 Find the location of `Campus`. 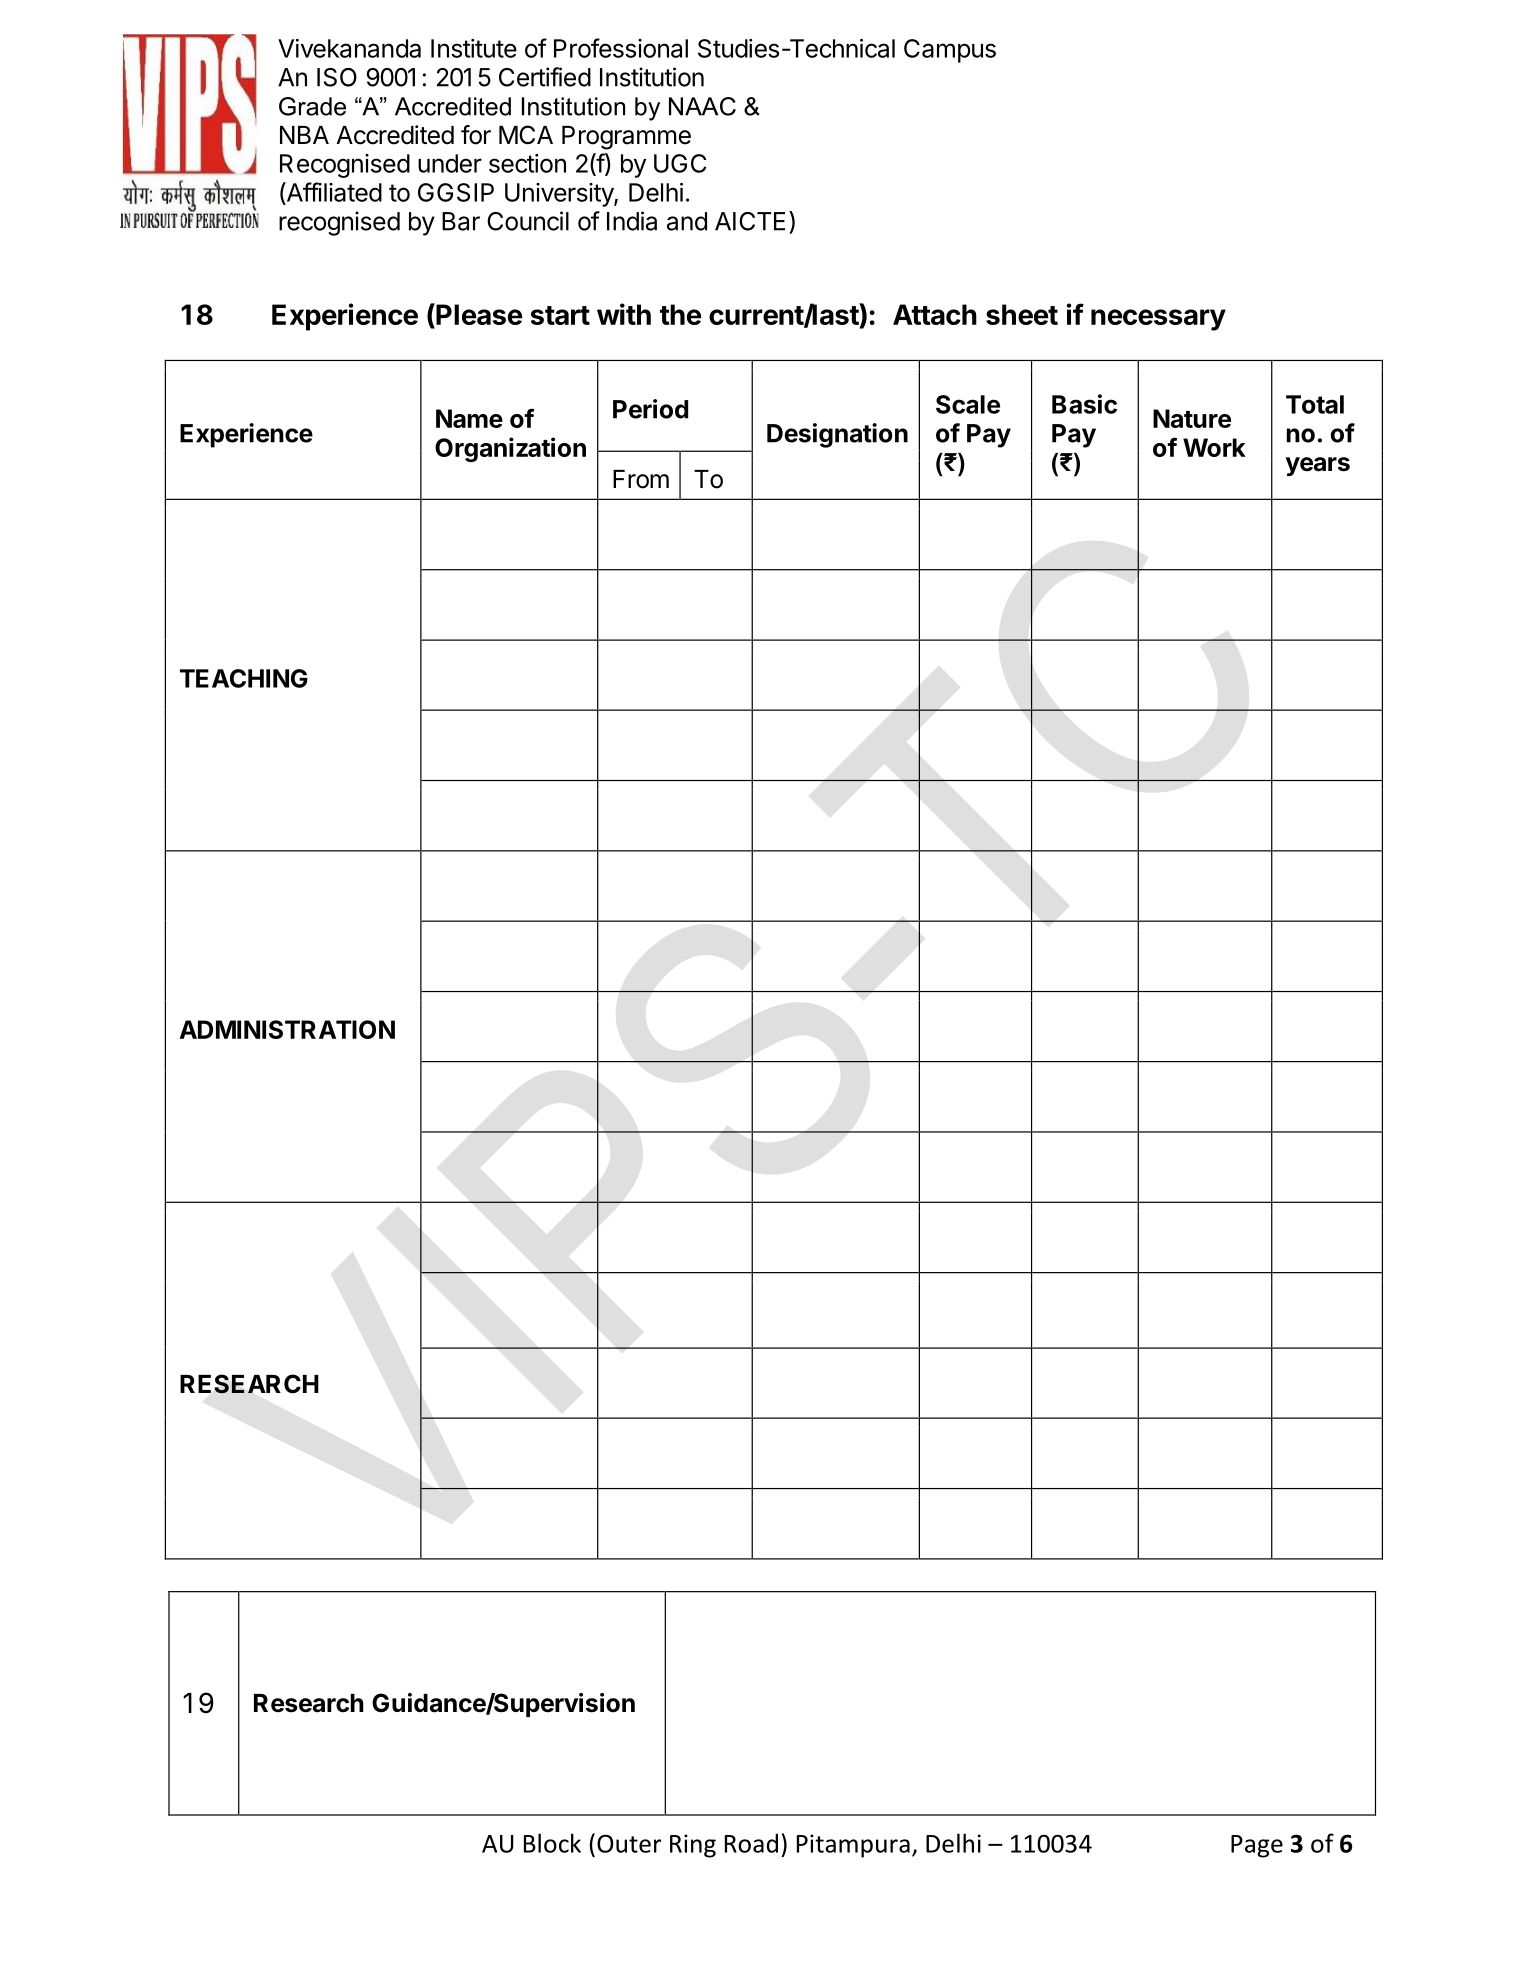

Campus is located at coordinates (950, 51).
